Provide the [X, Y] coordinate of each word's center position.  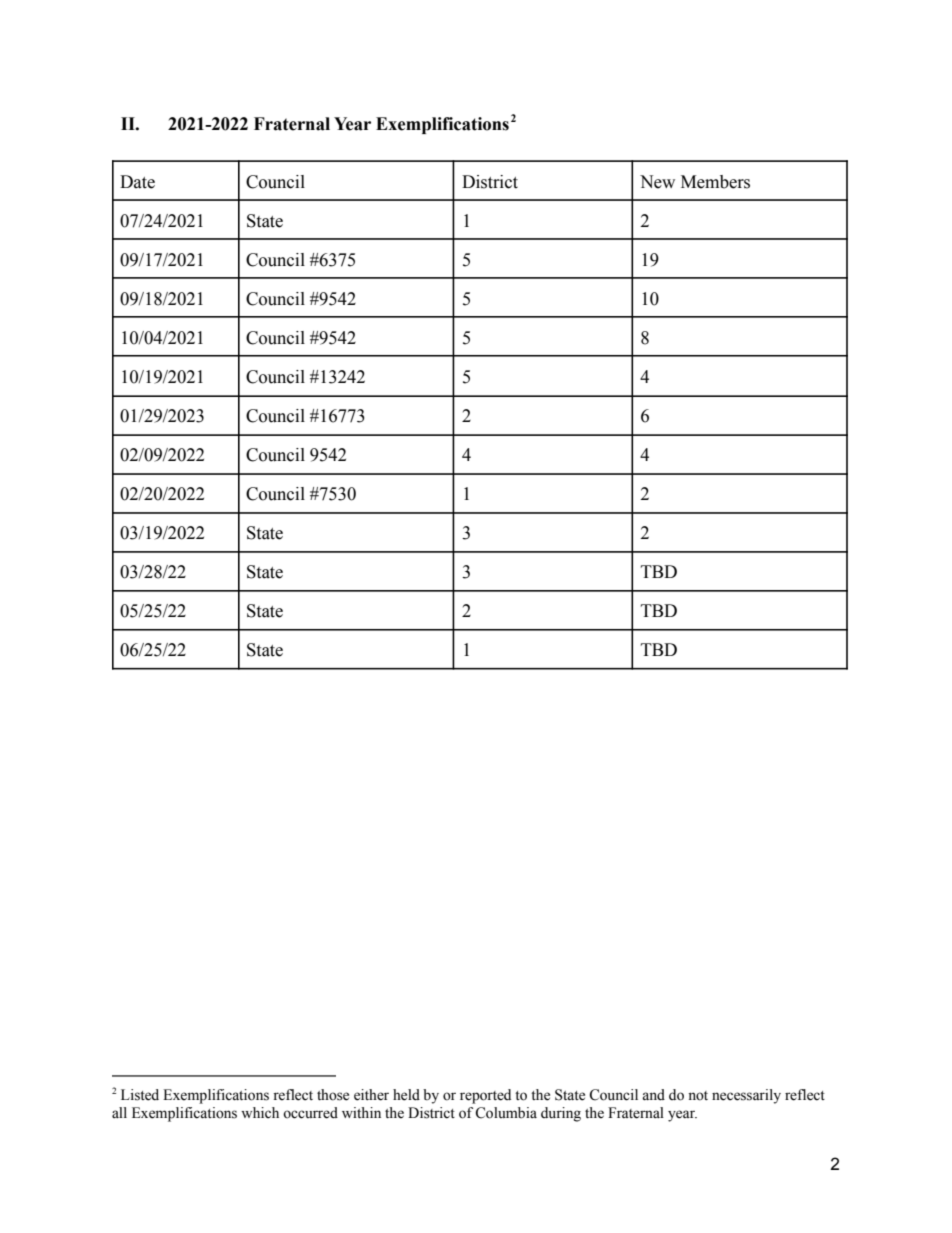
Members [715, 182]
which [260, 1113]
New [657, 182]
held [406, 1095]
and [653, 1095]
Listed [140, 1095]
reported [485, 1096]
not [698, 1096]
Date [137, 182]
